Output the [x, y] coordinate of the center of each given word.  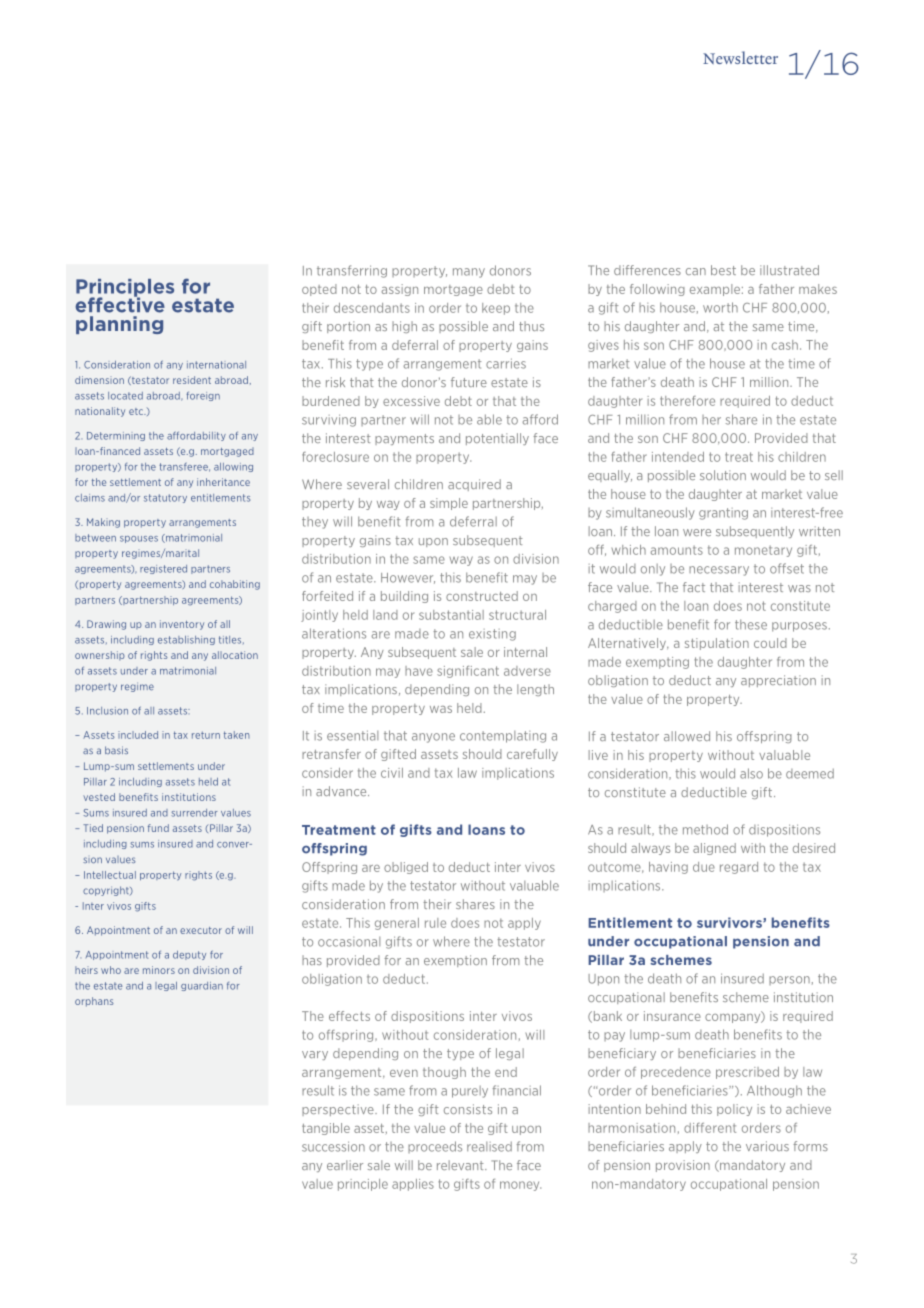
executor [201, 930]
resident [192, 380]
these [751, 624]
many [469, 273]
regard [739, 868]
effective [120, 304]
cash [785, 345]
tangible [326, 1129]
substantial [451, 615]
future [469, 382]
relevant [461, 1165]
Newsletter [740, 57]
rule [435, 923]
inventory [182, 625]
